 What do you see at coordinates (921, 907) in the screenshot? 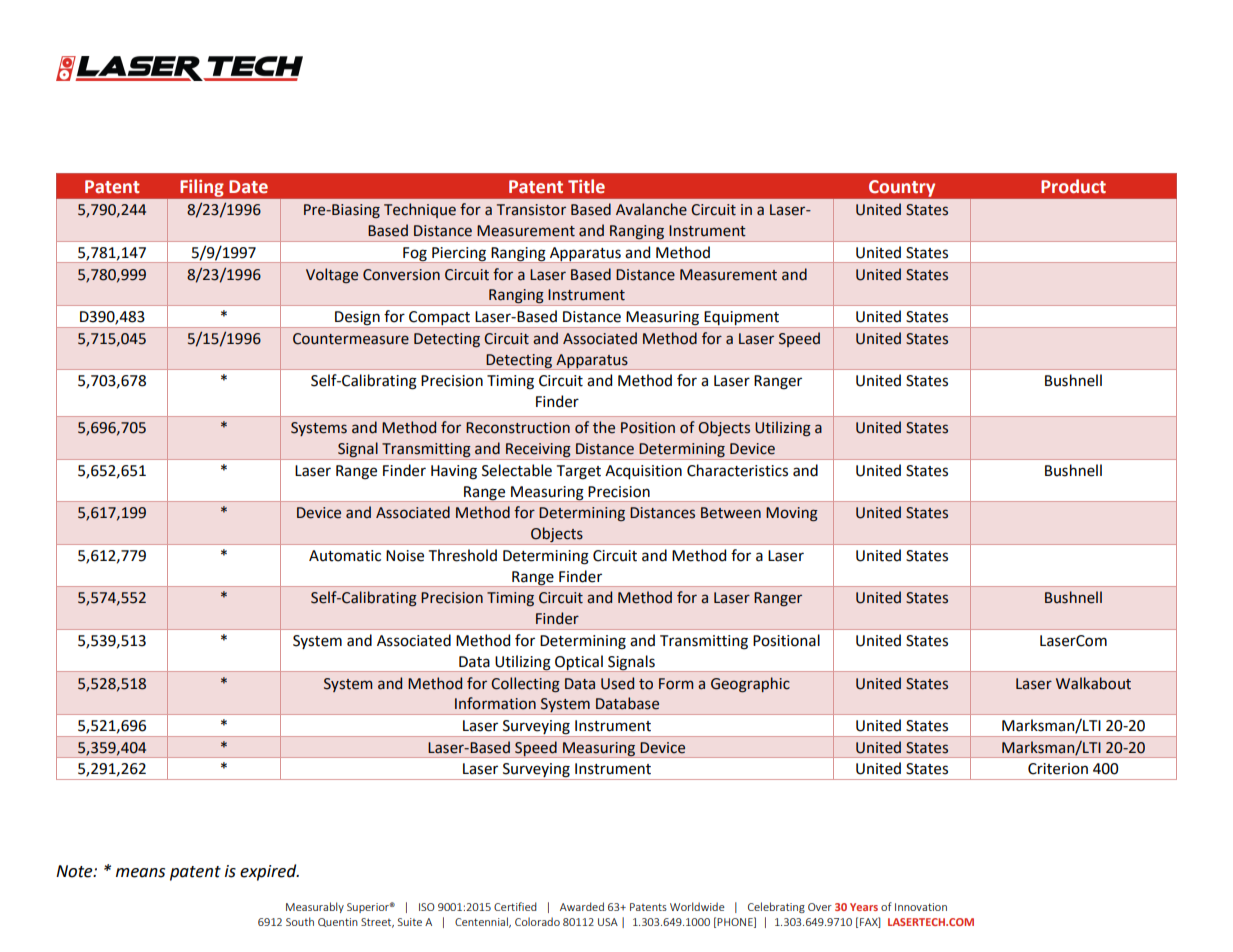
I see `Innovation` at bounding box center [921, 907].
